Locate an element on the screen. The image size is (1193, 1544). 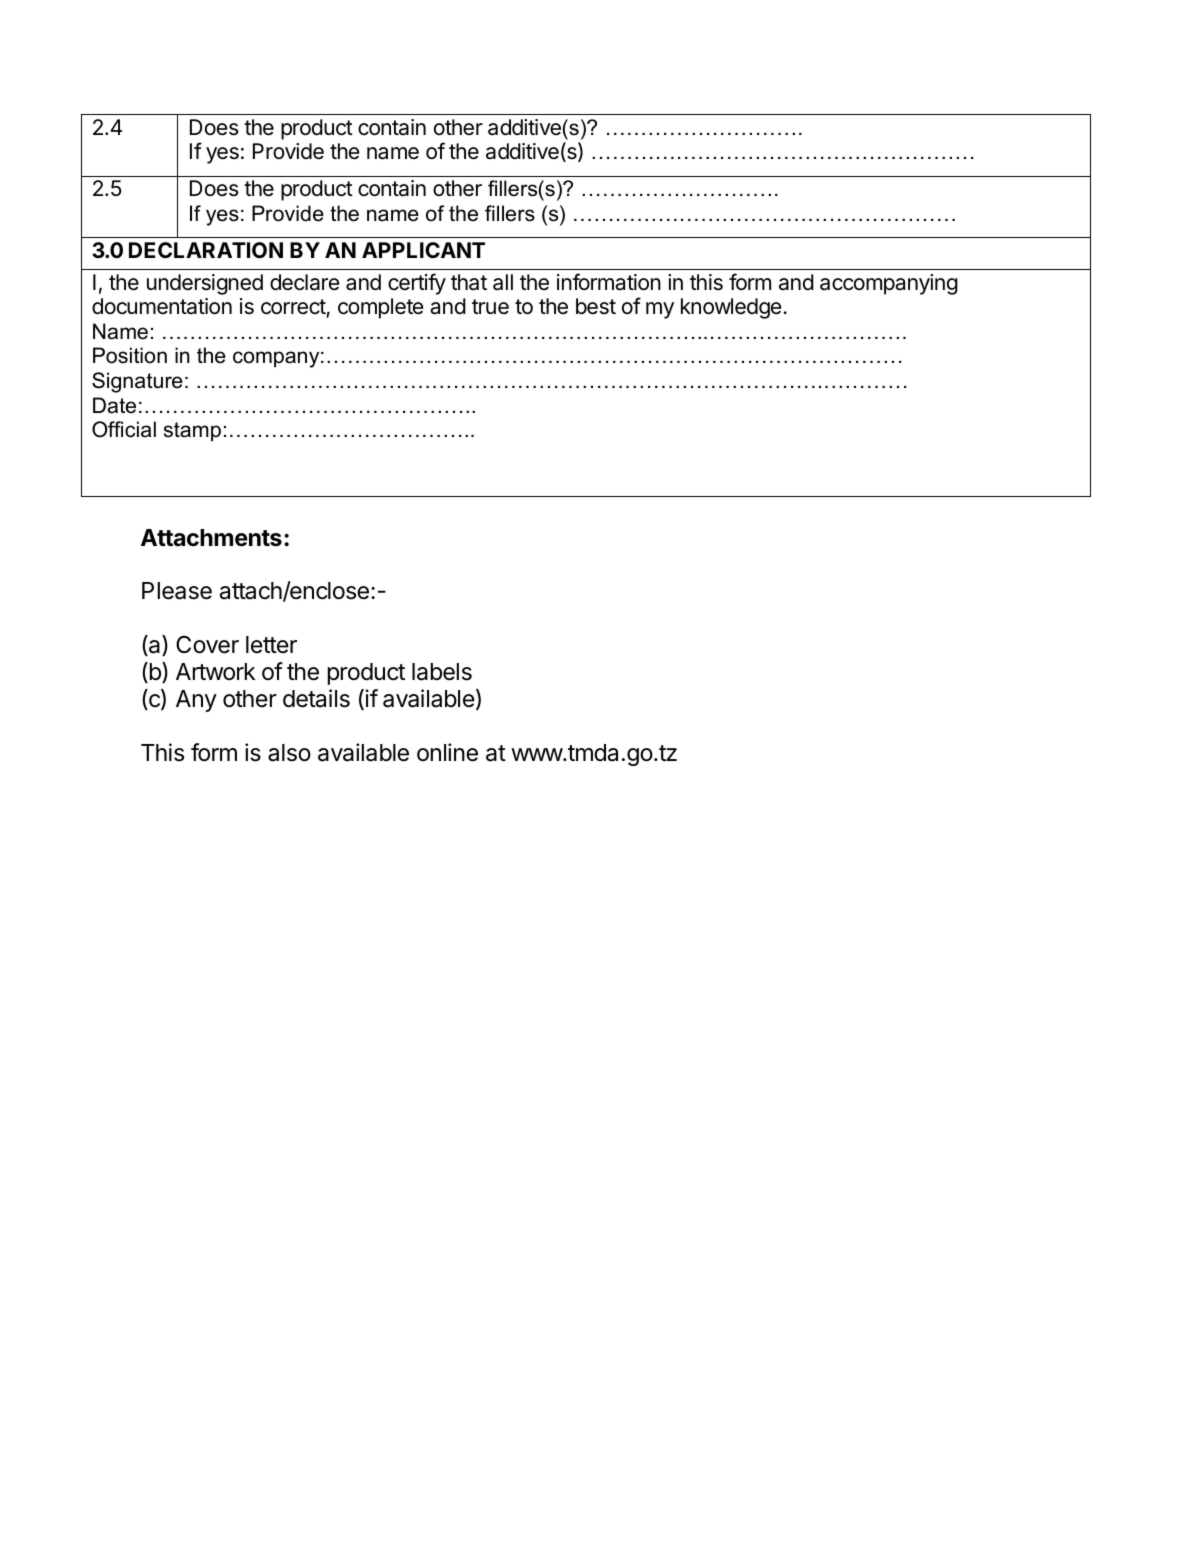
Please is located at coordinates (177, 591).
